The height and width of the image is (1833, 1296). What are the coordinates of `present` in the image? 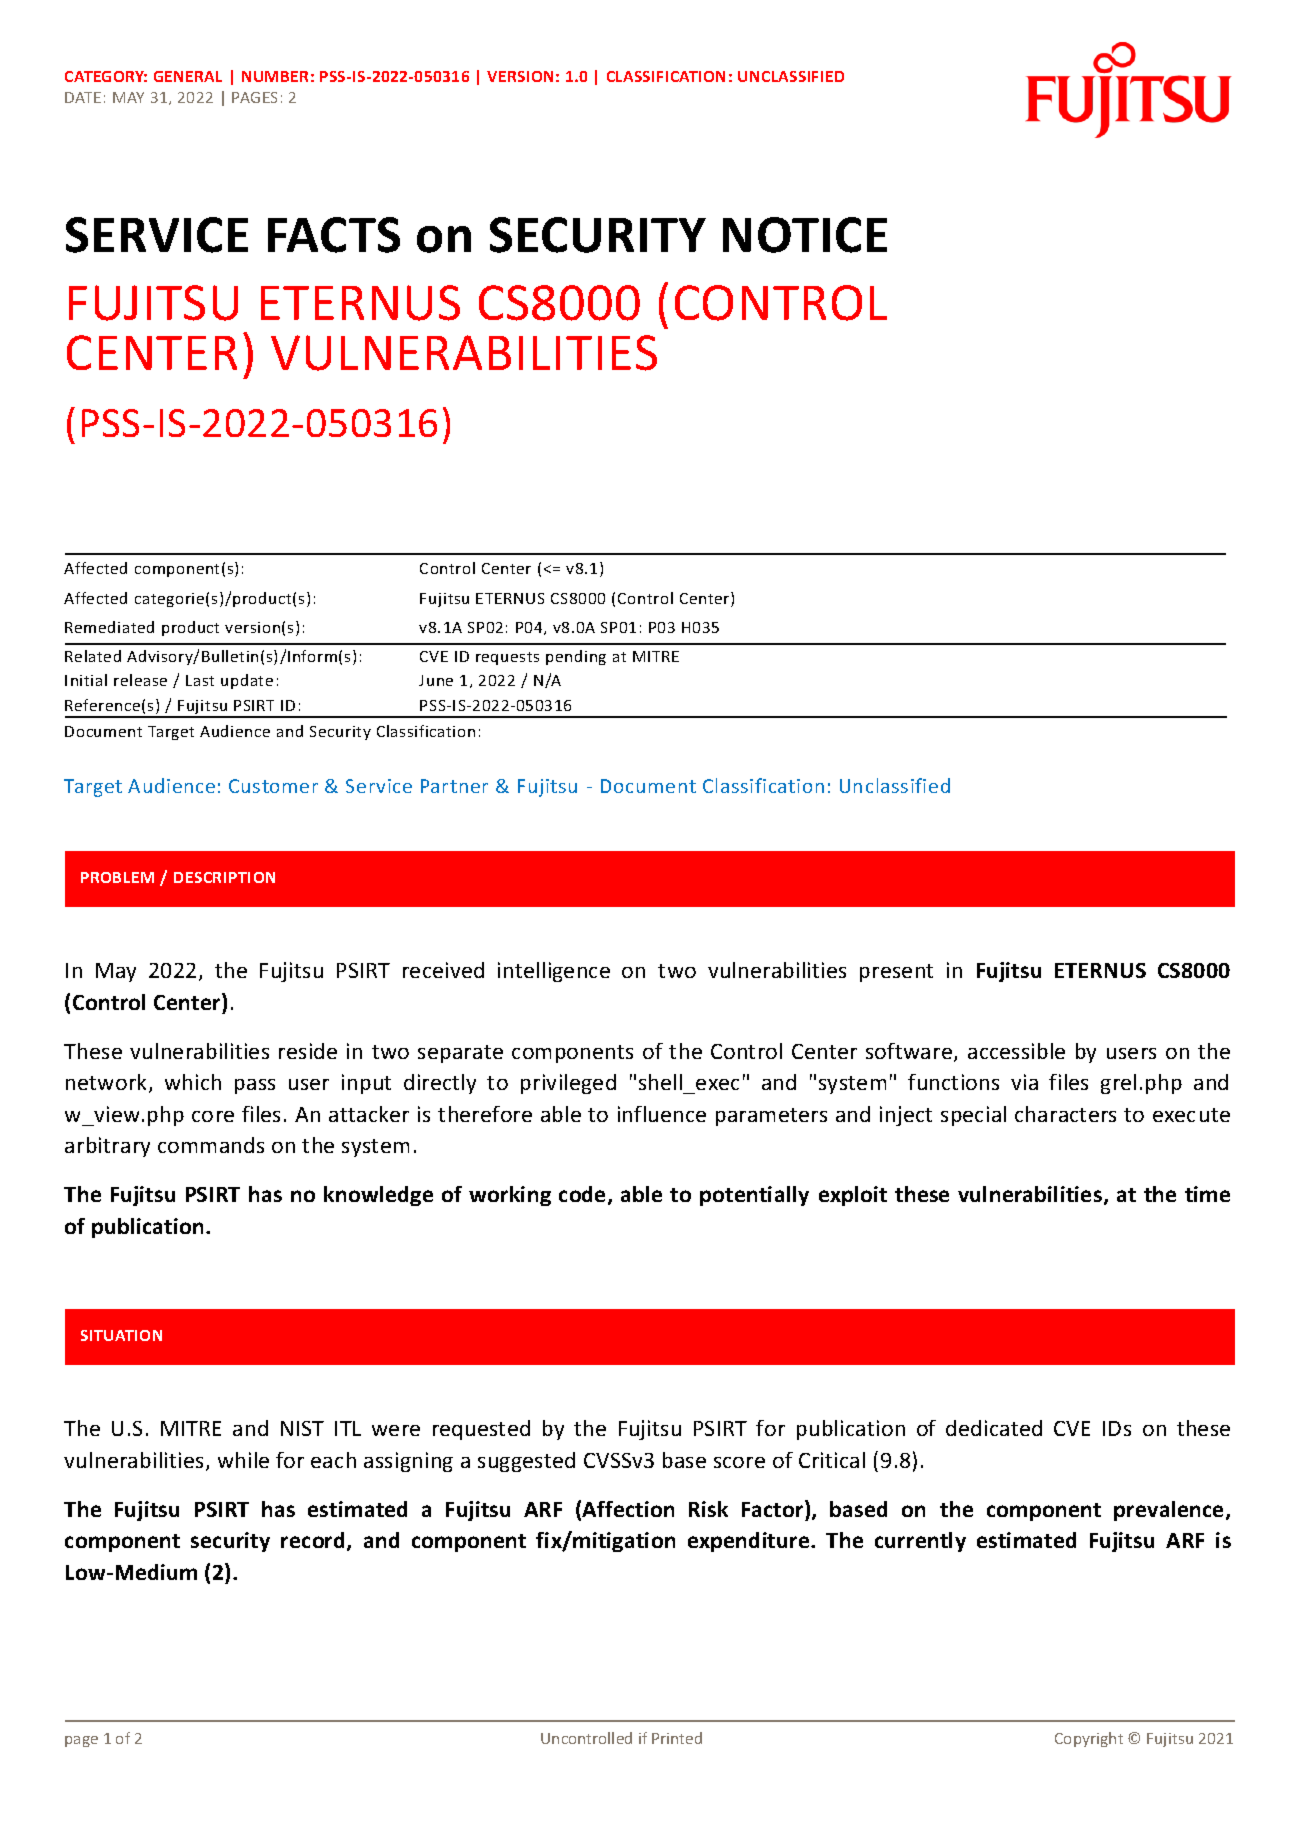 It's located at (896, 973).
